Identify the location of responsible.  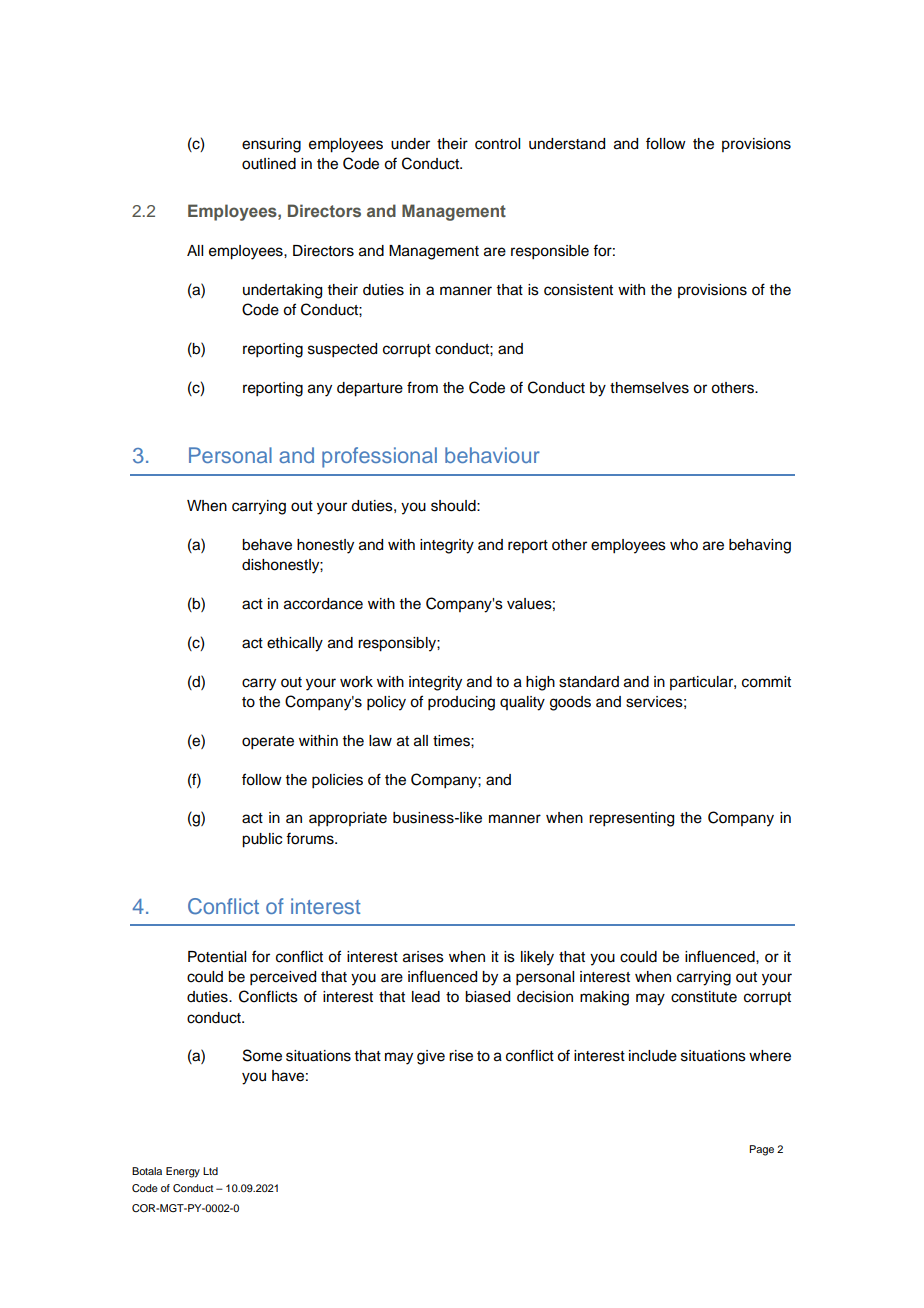
(550, 252).
